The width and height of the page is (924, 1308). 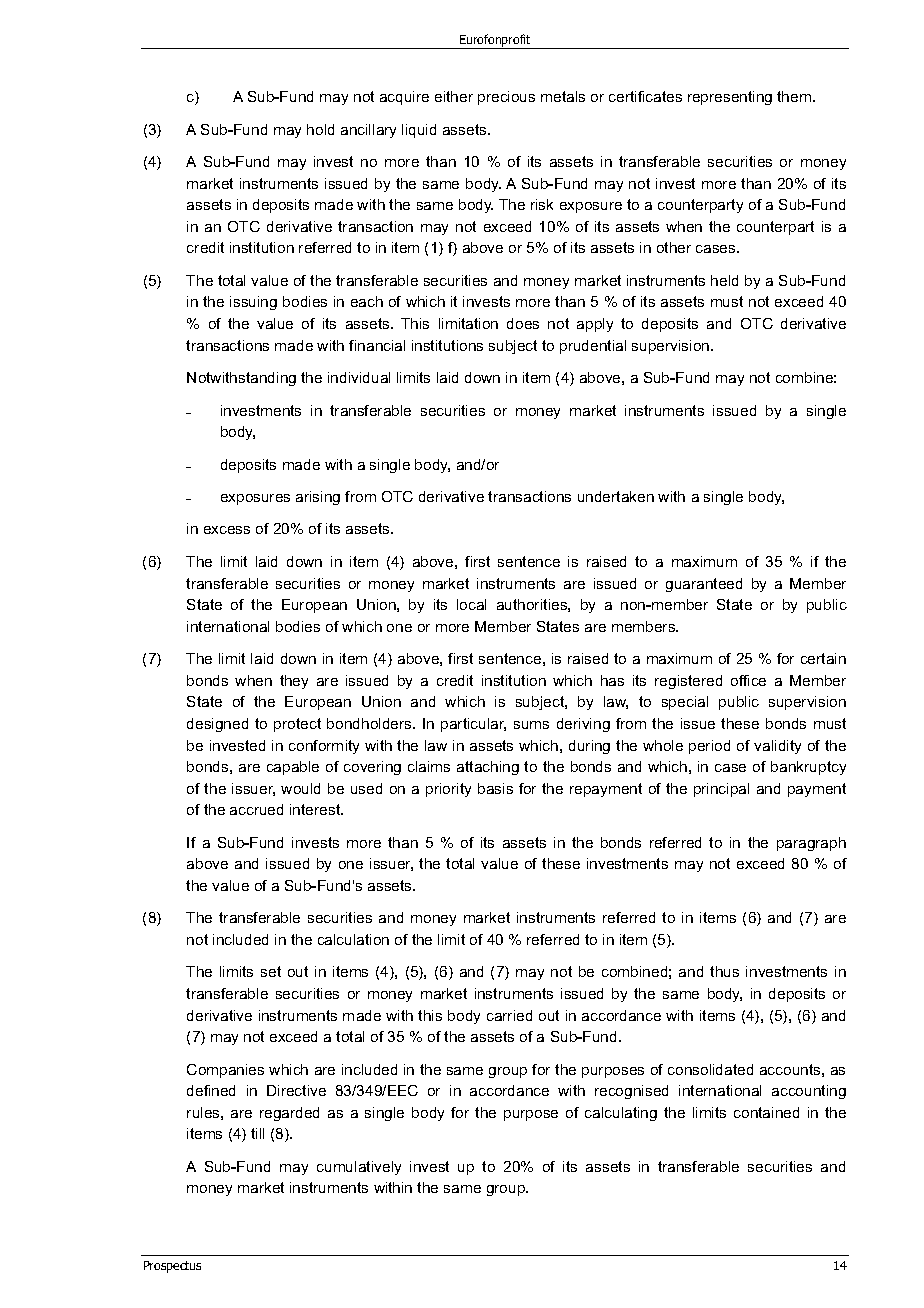 What do you see at coordinates (730, 98) in the page?
I see `representing` at bounding box center [730, 98].
